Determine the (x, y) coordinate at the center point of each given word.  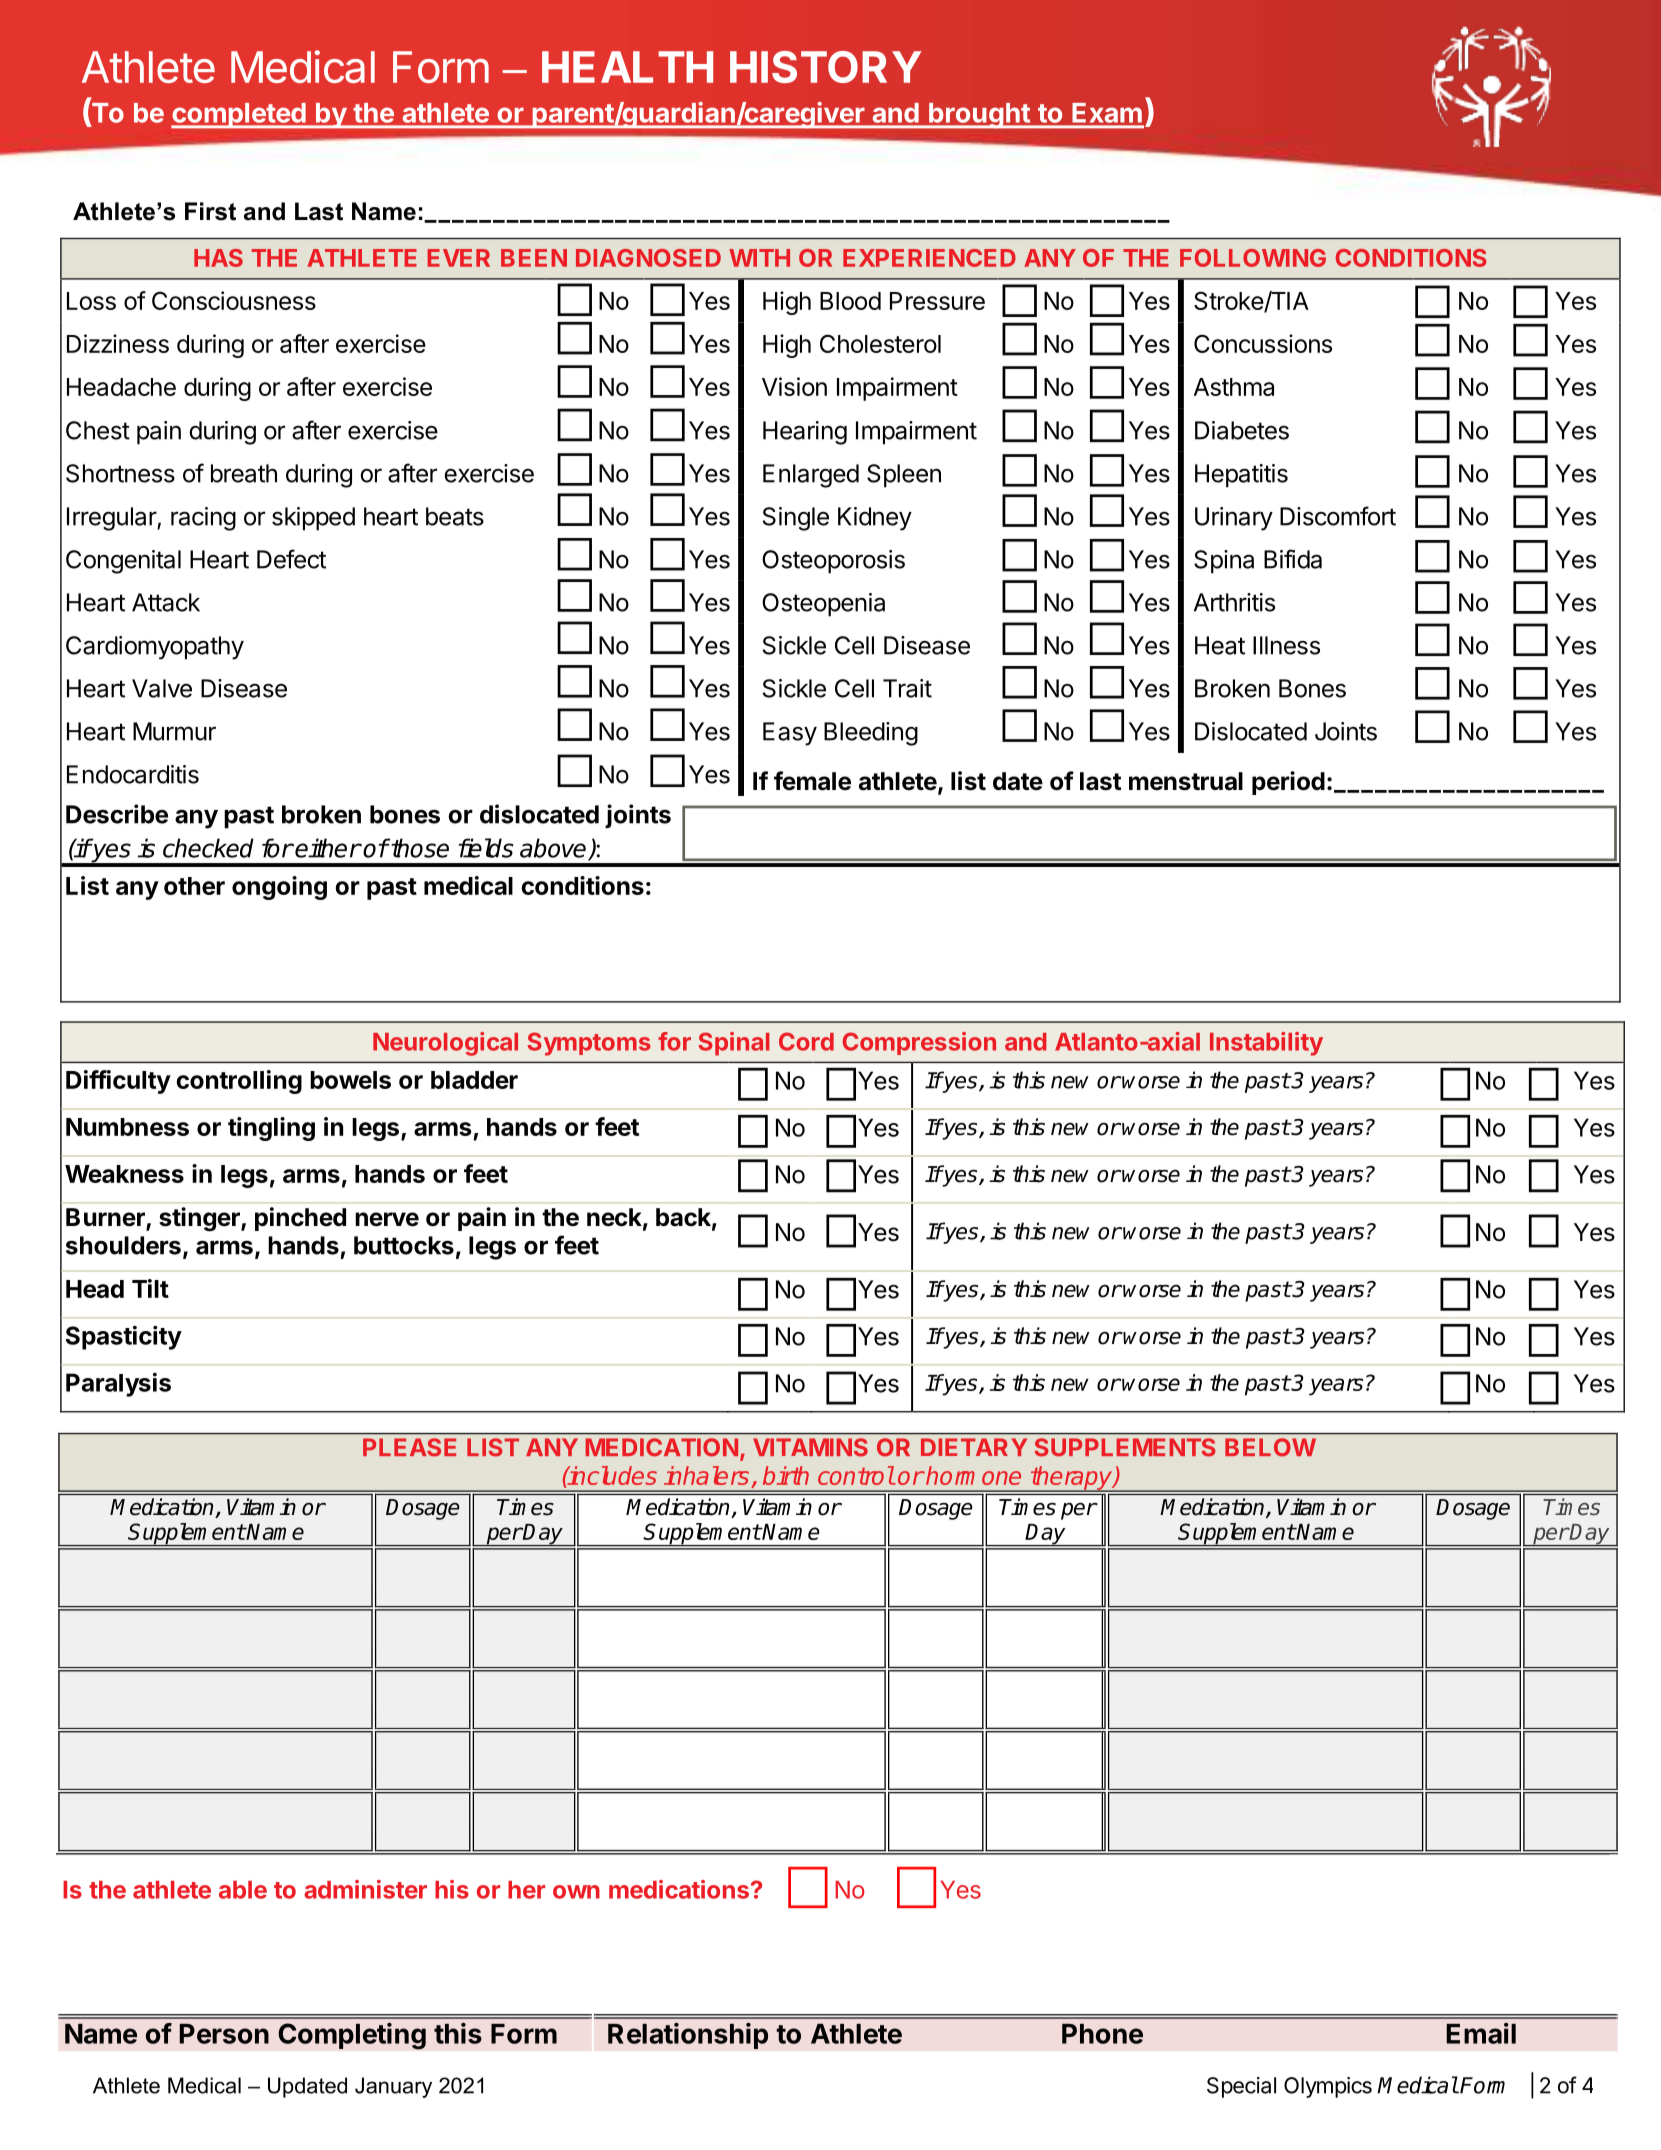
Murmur (174, 731)
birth (786, 1475)
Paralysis (118, 1385)
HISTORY (825, 67)
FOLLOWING (1253, 258)
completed (239, 116)
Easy (790, 734)
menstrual (1186, 781)
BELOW (1270, 1447)
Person (224, 2034)
